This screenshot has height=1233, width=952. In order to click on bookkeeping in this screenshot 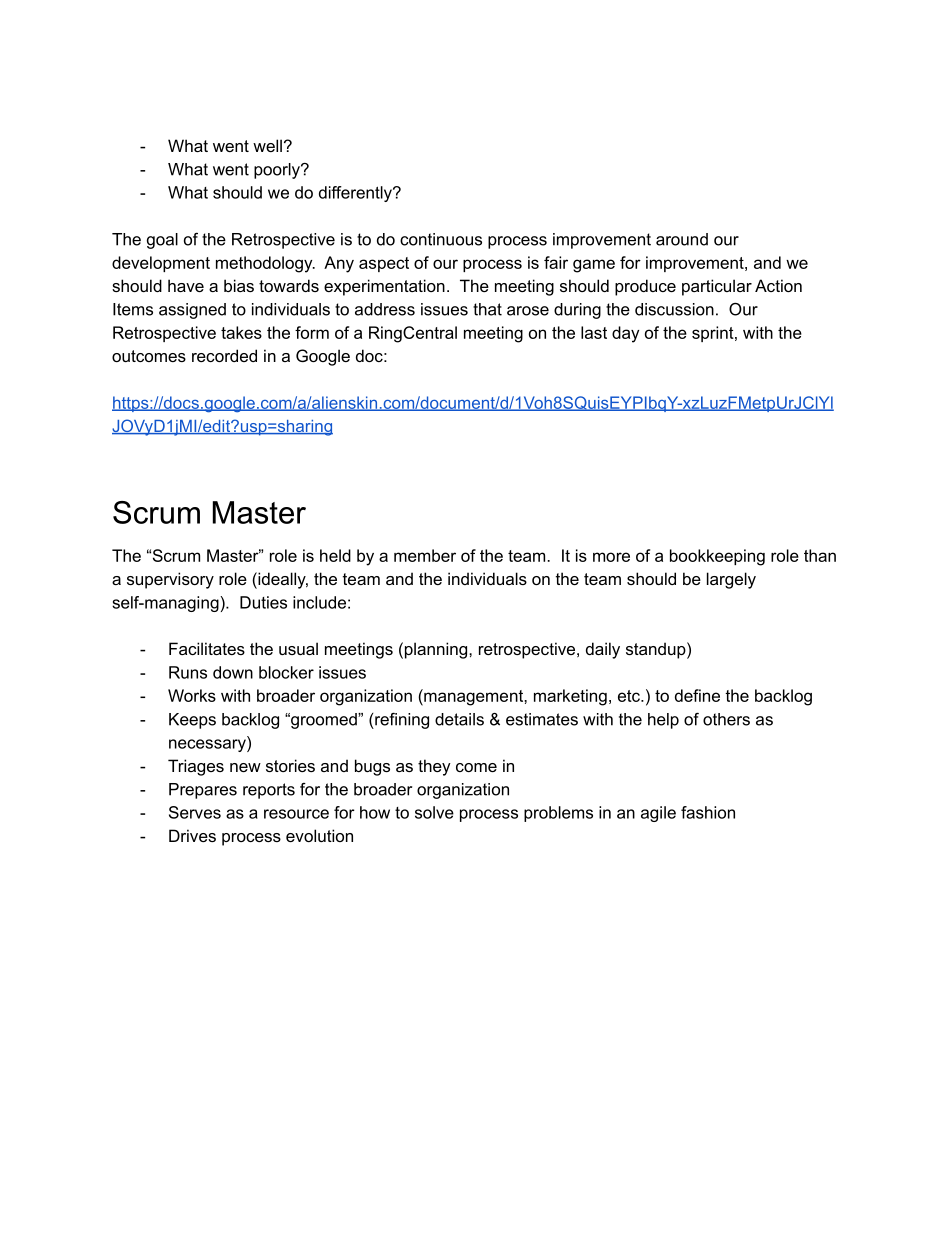, I will do `click(717, 557)`.
